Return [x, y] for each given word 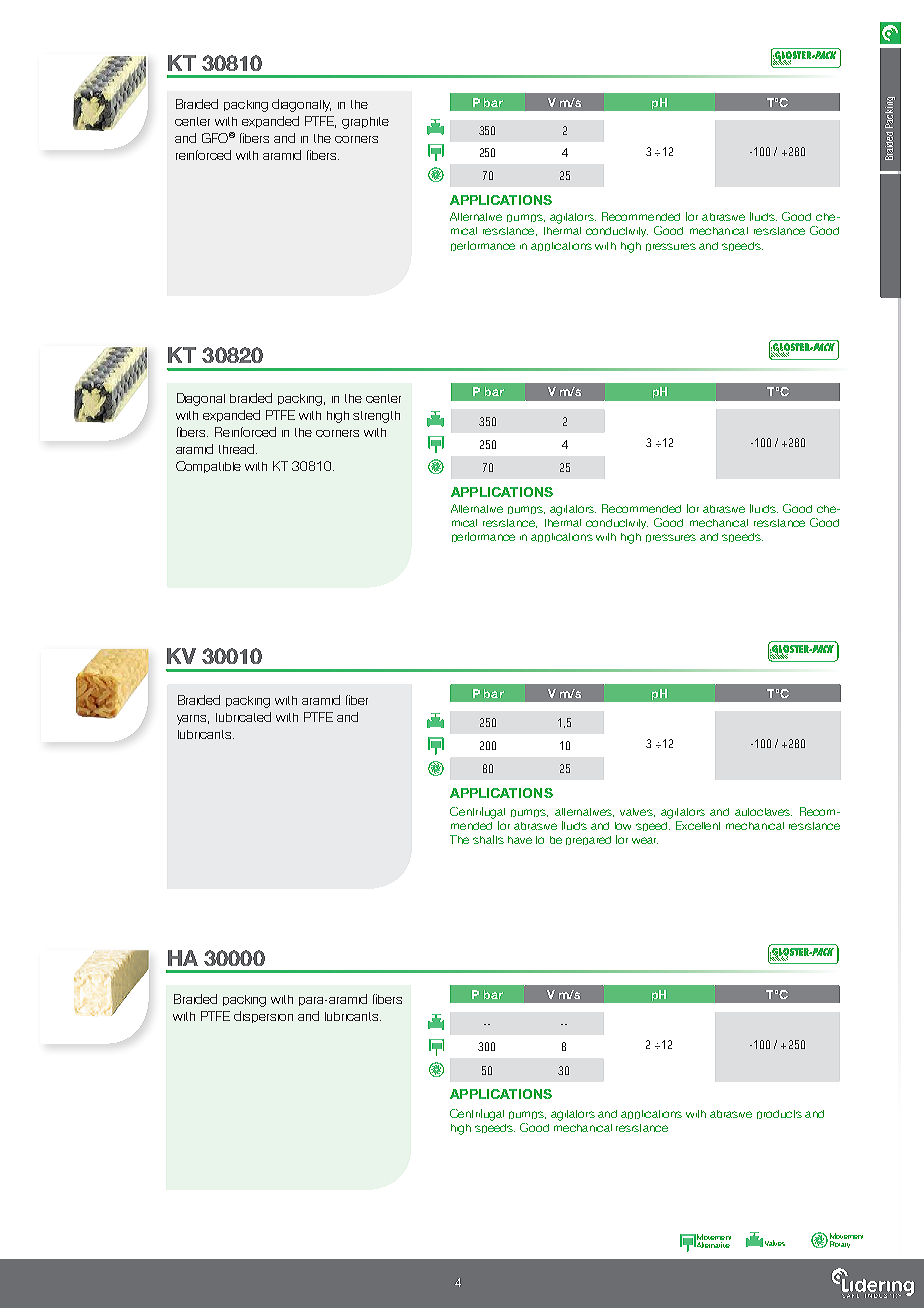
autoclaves [763, 812]
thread [238, 449]
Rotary [840, 1244]
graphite [365, 123]
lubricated [243, 717]
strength [376, 417]
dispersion [263, 1017]
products [779, 1114]
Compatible [208, 467]
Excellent [698, 825]
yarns [193, 720]
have [520, 840]
